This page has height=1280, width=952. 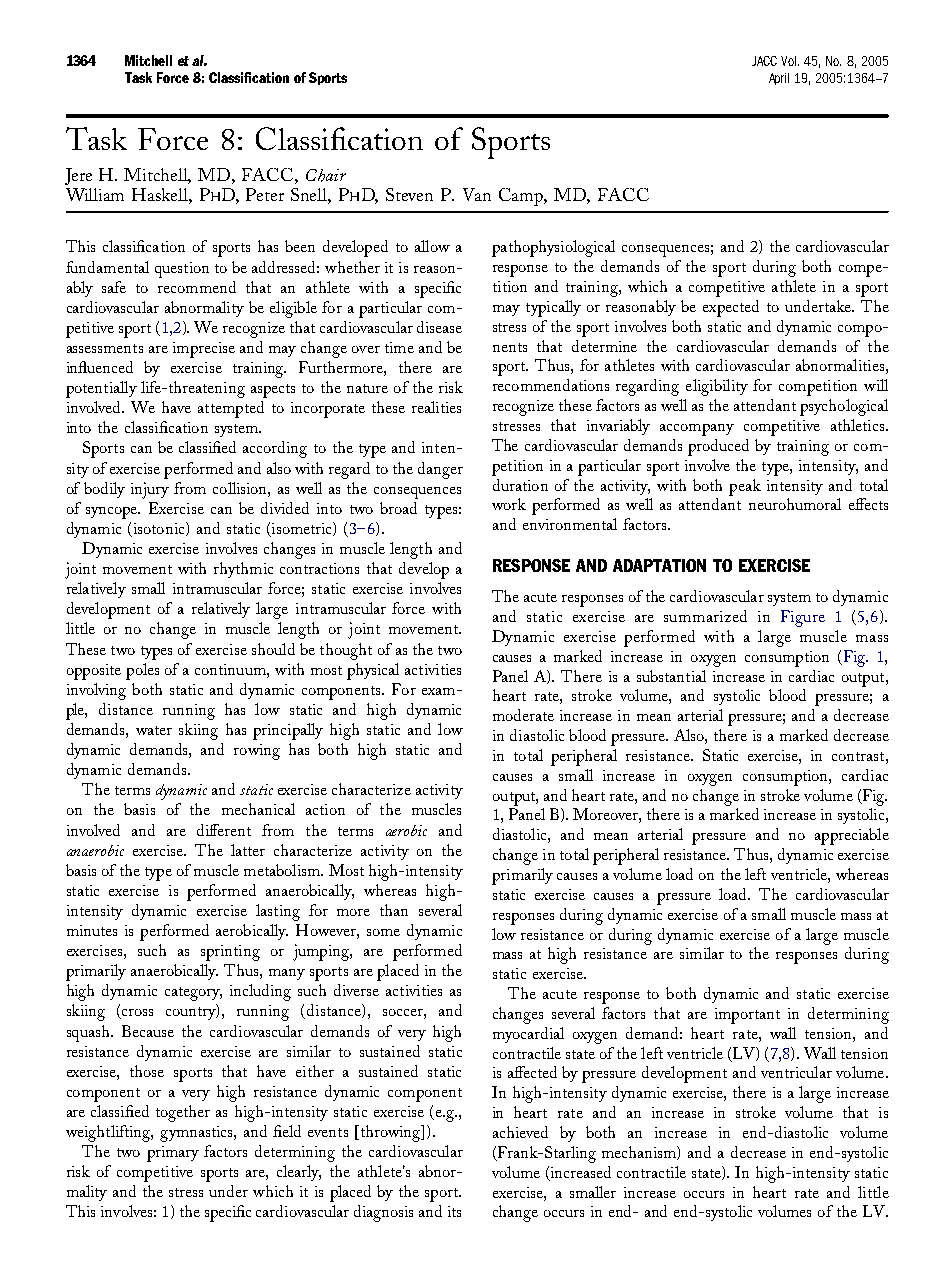 I want to click on peak, so click(x=745, y=487).
